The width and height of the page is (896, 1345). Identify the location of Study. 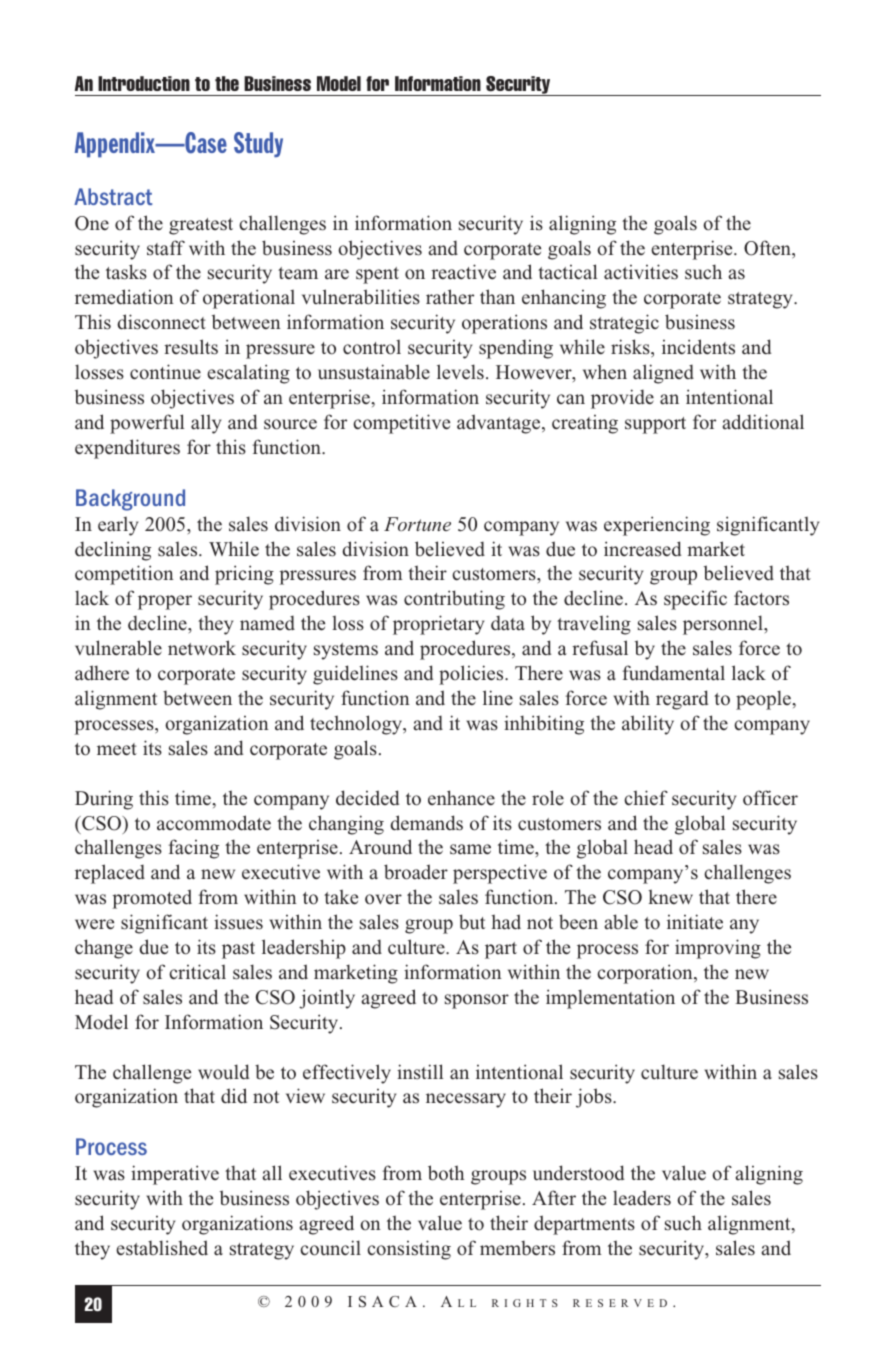
(258, 145).
